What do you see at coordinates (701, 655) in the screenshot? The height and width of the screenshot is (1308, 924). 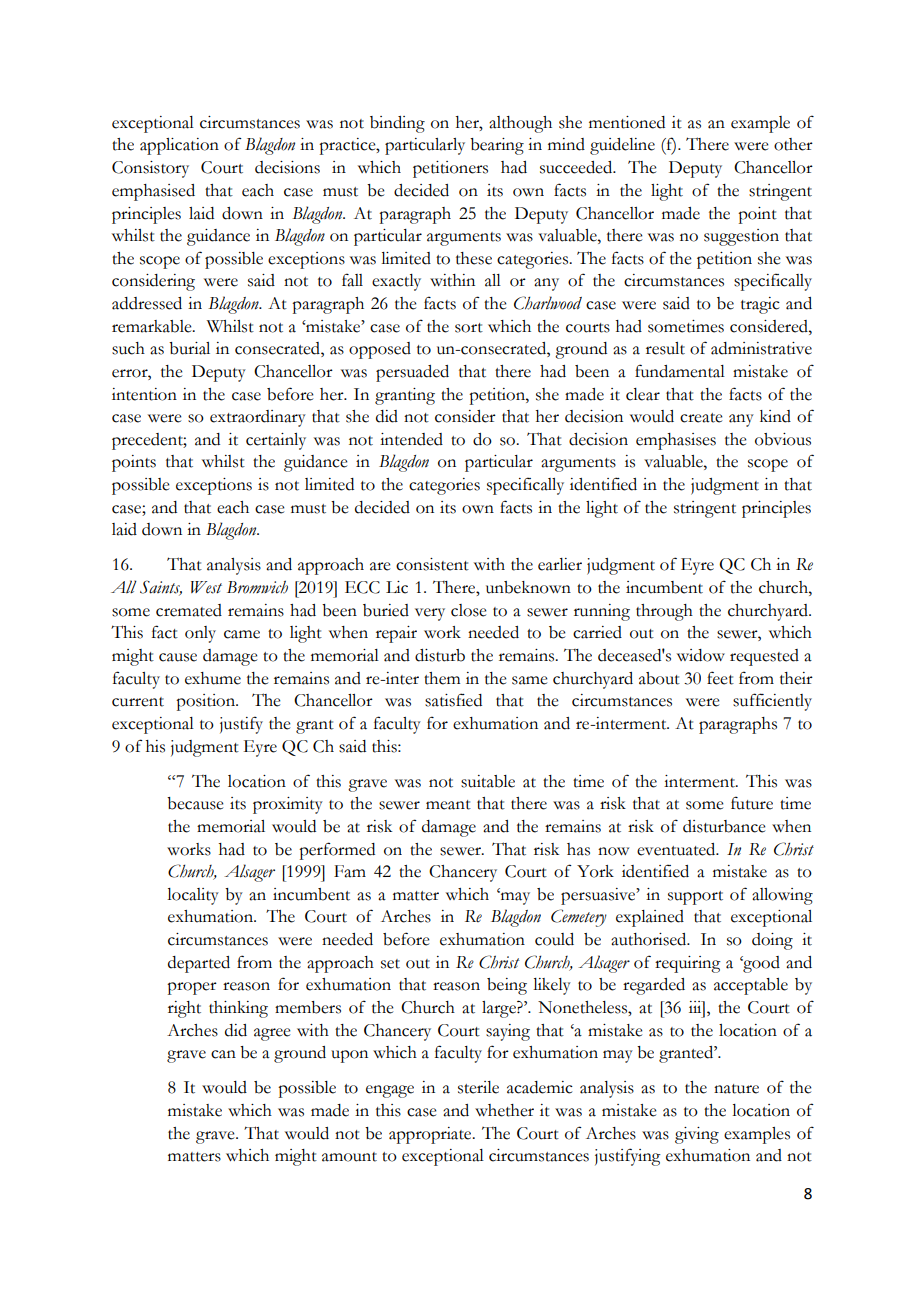 I see `widow` at bounding box center [701, 655].
